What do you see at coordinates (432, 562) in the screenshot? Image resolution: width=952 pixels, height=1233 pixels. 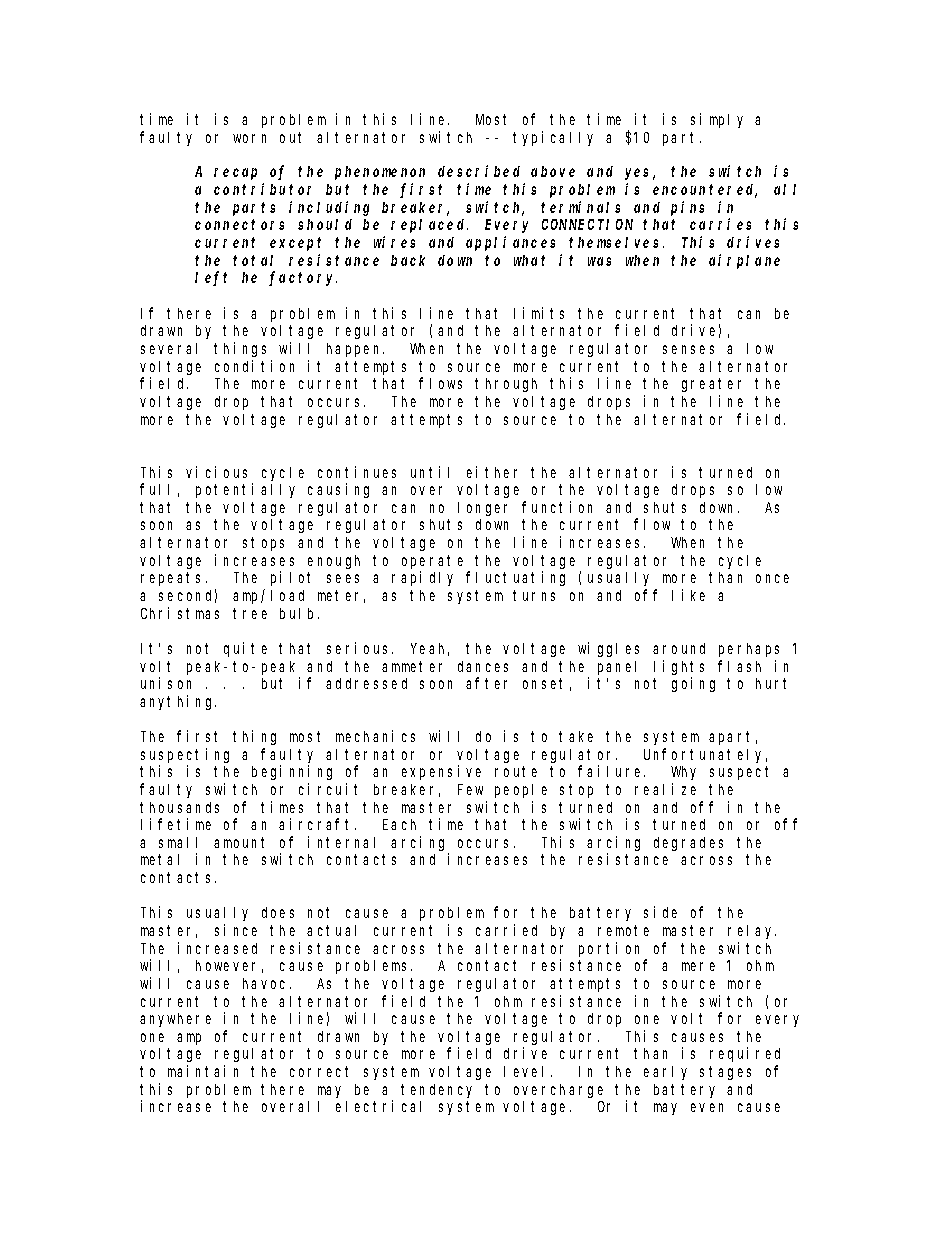 I see `operate` at bounding box center [432, 562].
